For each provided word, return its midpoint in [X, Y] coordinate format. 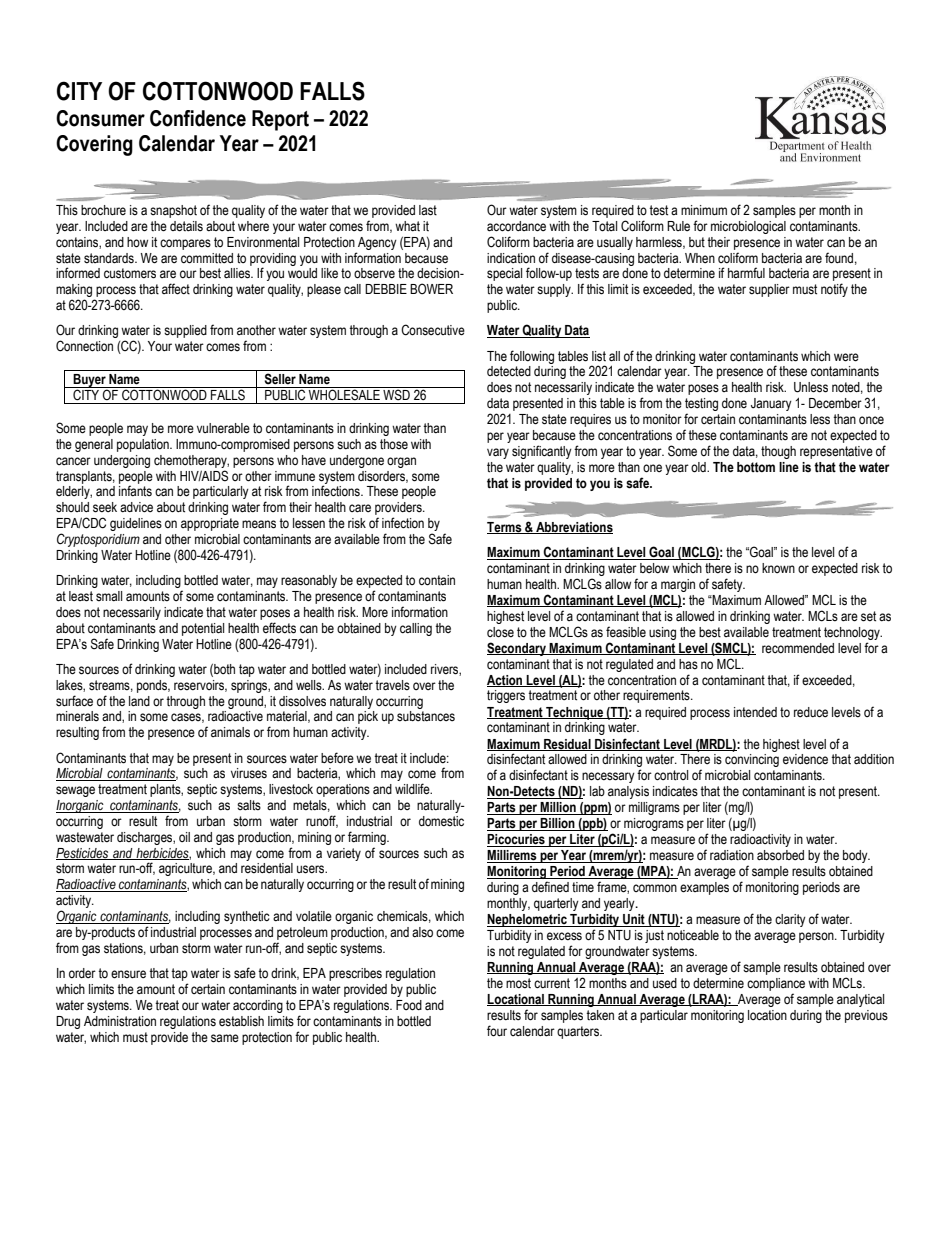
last [428, 210]
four [497, 1031]
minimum [704, 210]
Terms [505, 528]
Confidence [198, 118]
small [109, 596]
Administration [120, 1021]
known [778, 568]
